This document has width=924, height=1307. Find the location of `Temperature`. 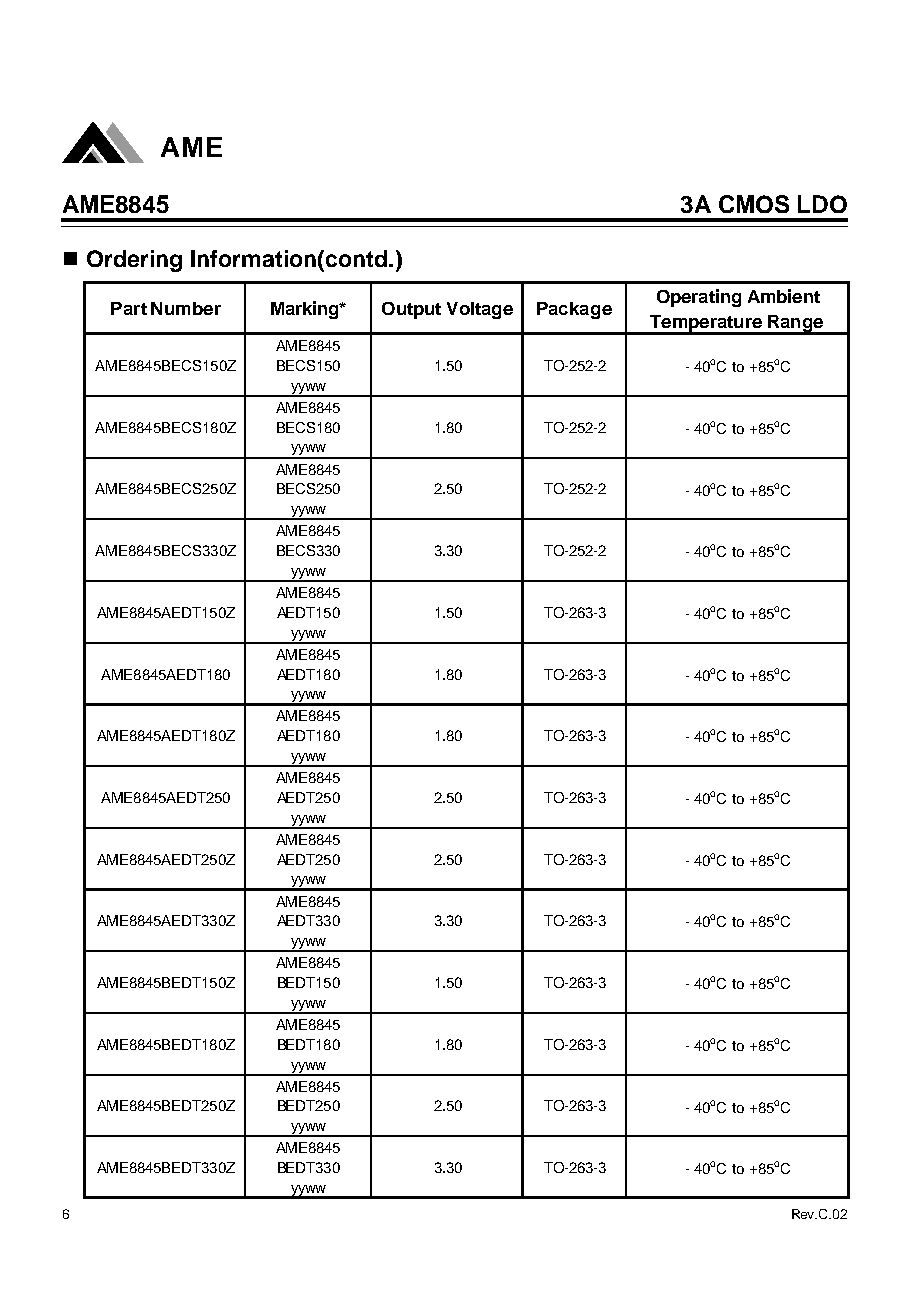

Temperature is located at coordinates (706, 324).
